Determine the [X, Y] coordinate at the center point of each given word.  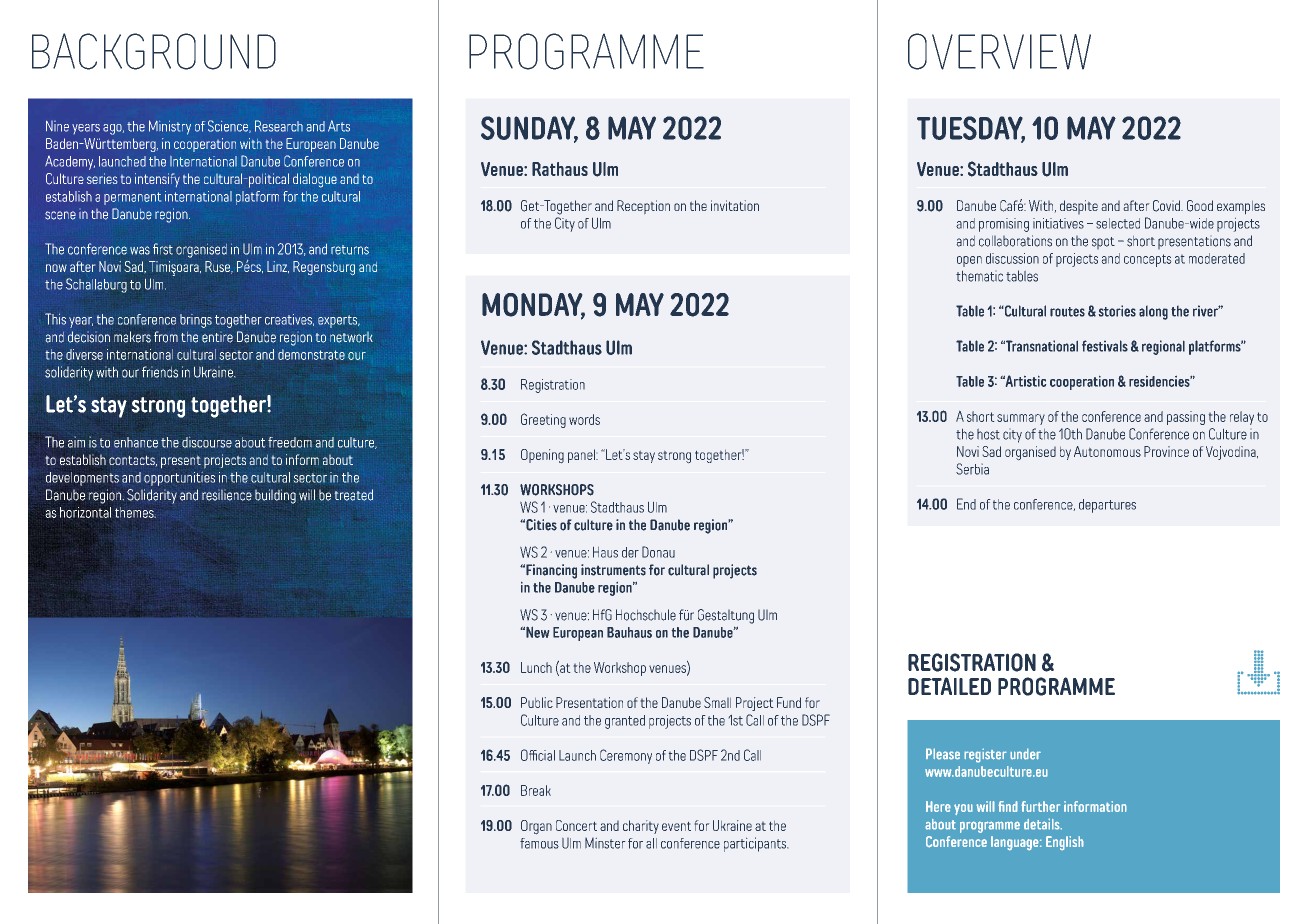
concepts [1147, 260]
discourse [207, 442]
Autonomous [1107, 451]
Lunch [536, 667]
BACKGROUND [154, 51]
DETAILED [949, 686]
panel [582, 456]
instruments [613, 570]
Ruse [219, 267]
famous [539, 843]
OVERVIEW [999, 51]
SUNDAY [529, 129]
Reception [643, 207]
